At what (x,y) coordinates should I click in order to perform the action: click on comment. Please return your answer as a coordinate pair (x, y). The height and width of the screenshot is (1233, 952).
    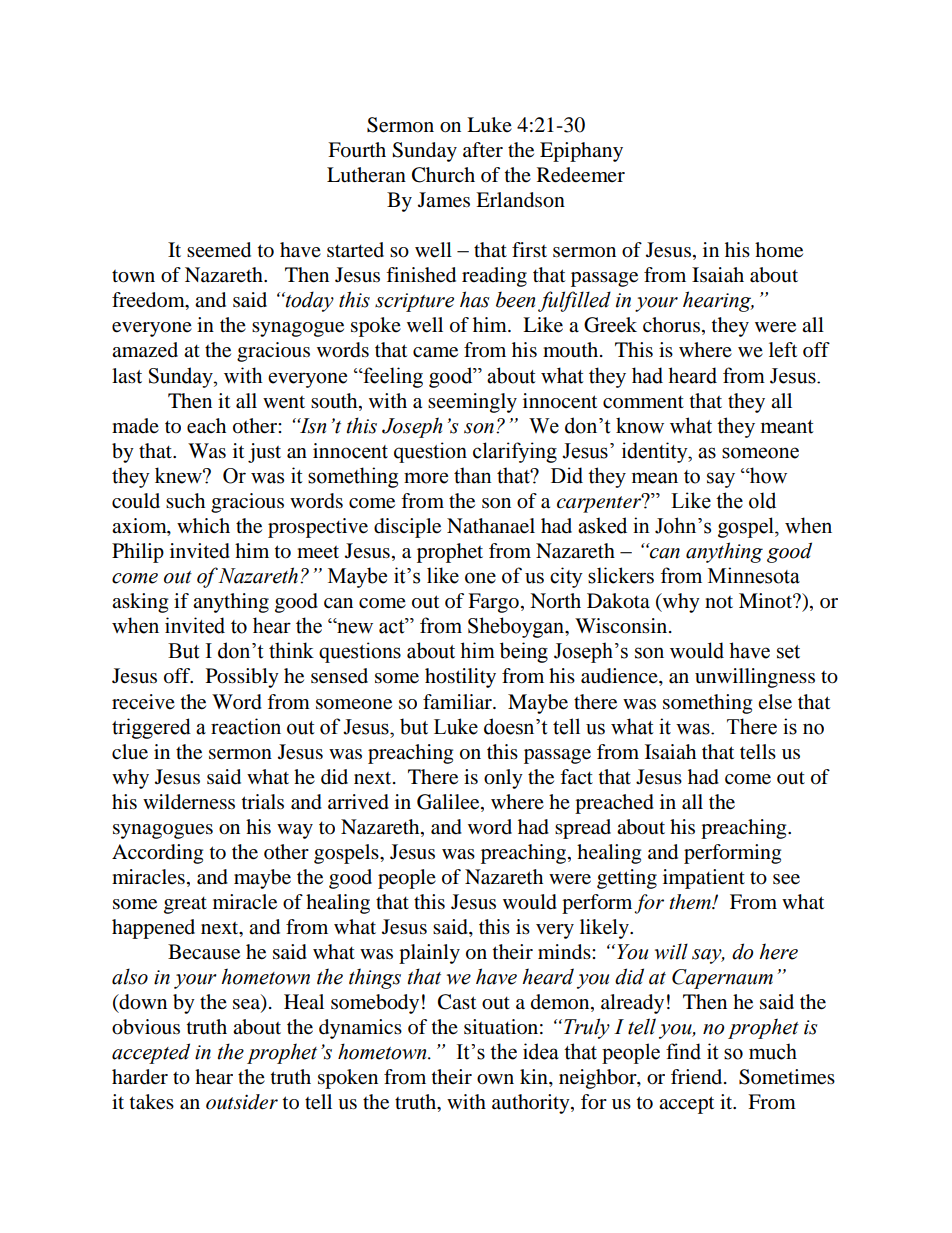
    Looking at the image, I should click on (643, 402).
